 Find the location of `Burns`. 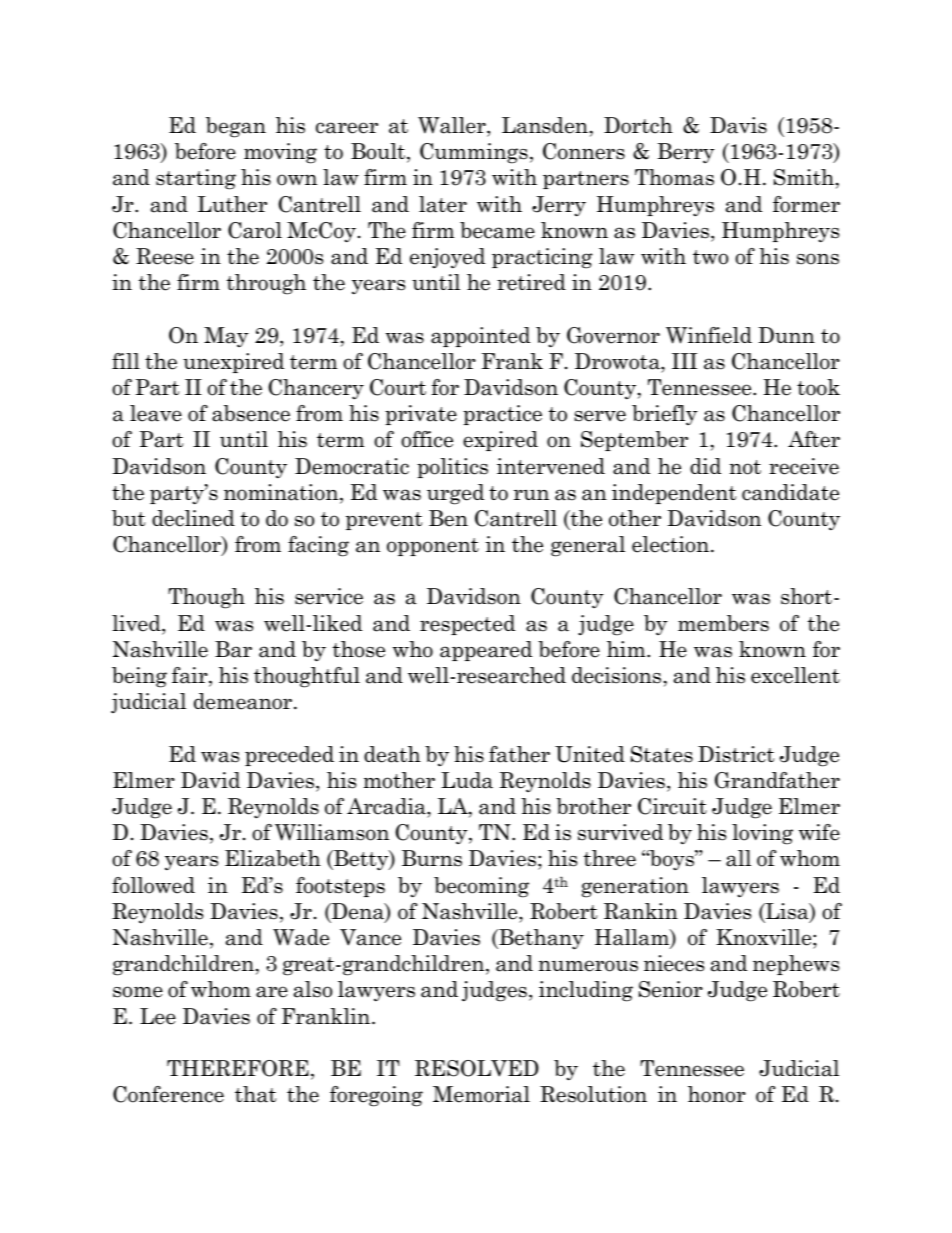

Burns is located at coordinates (432, 858).
